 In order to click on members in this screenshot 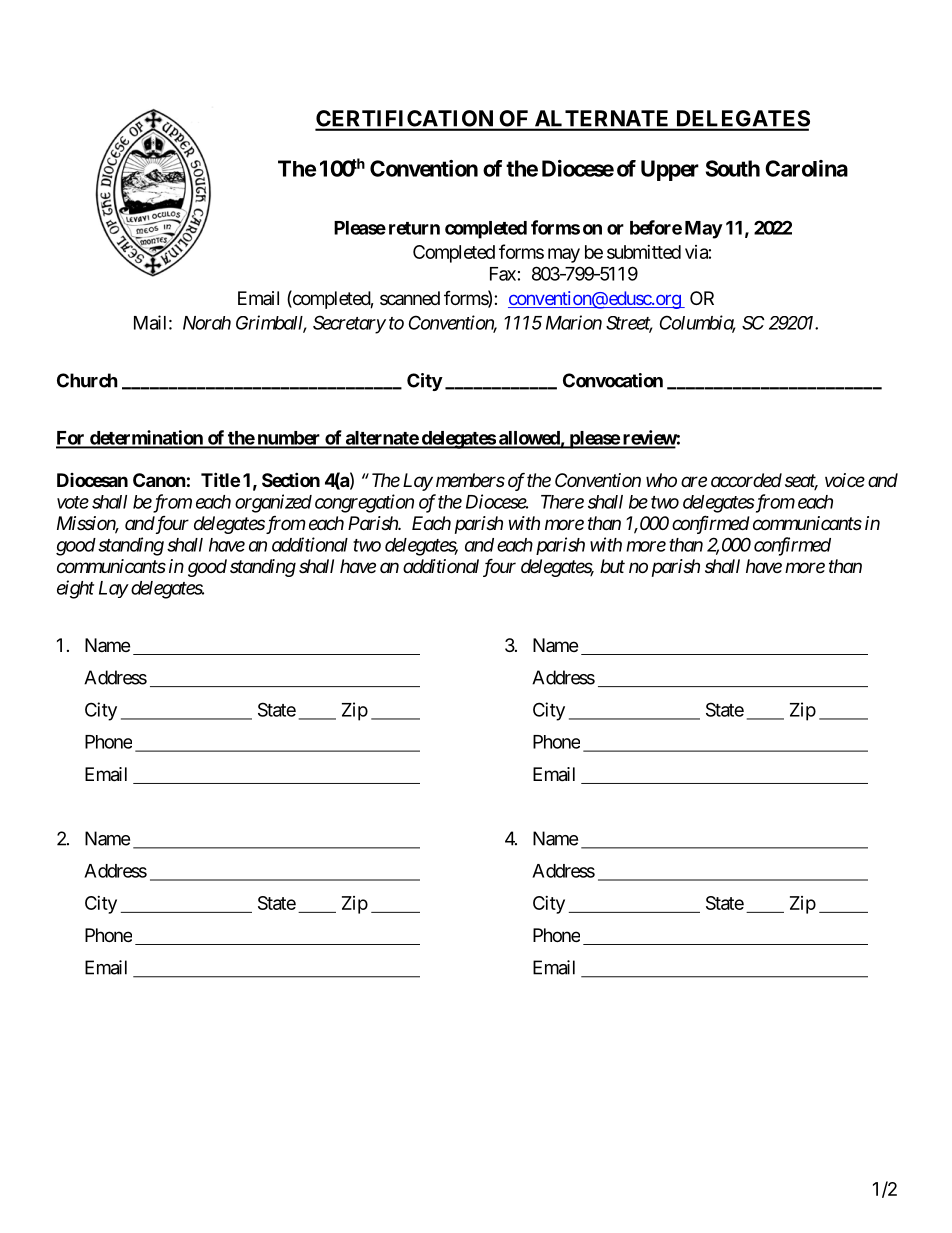, I will do `click(470, 480)`.
